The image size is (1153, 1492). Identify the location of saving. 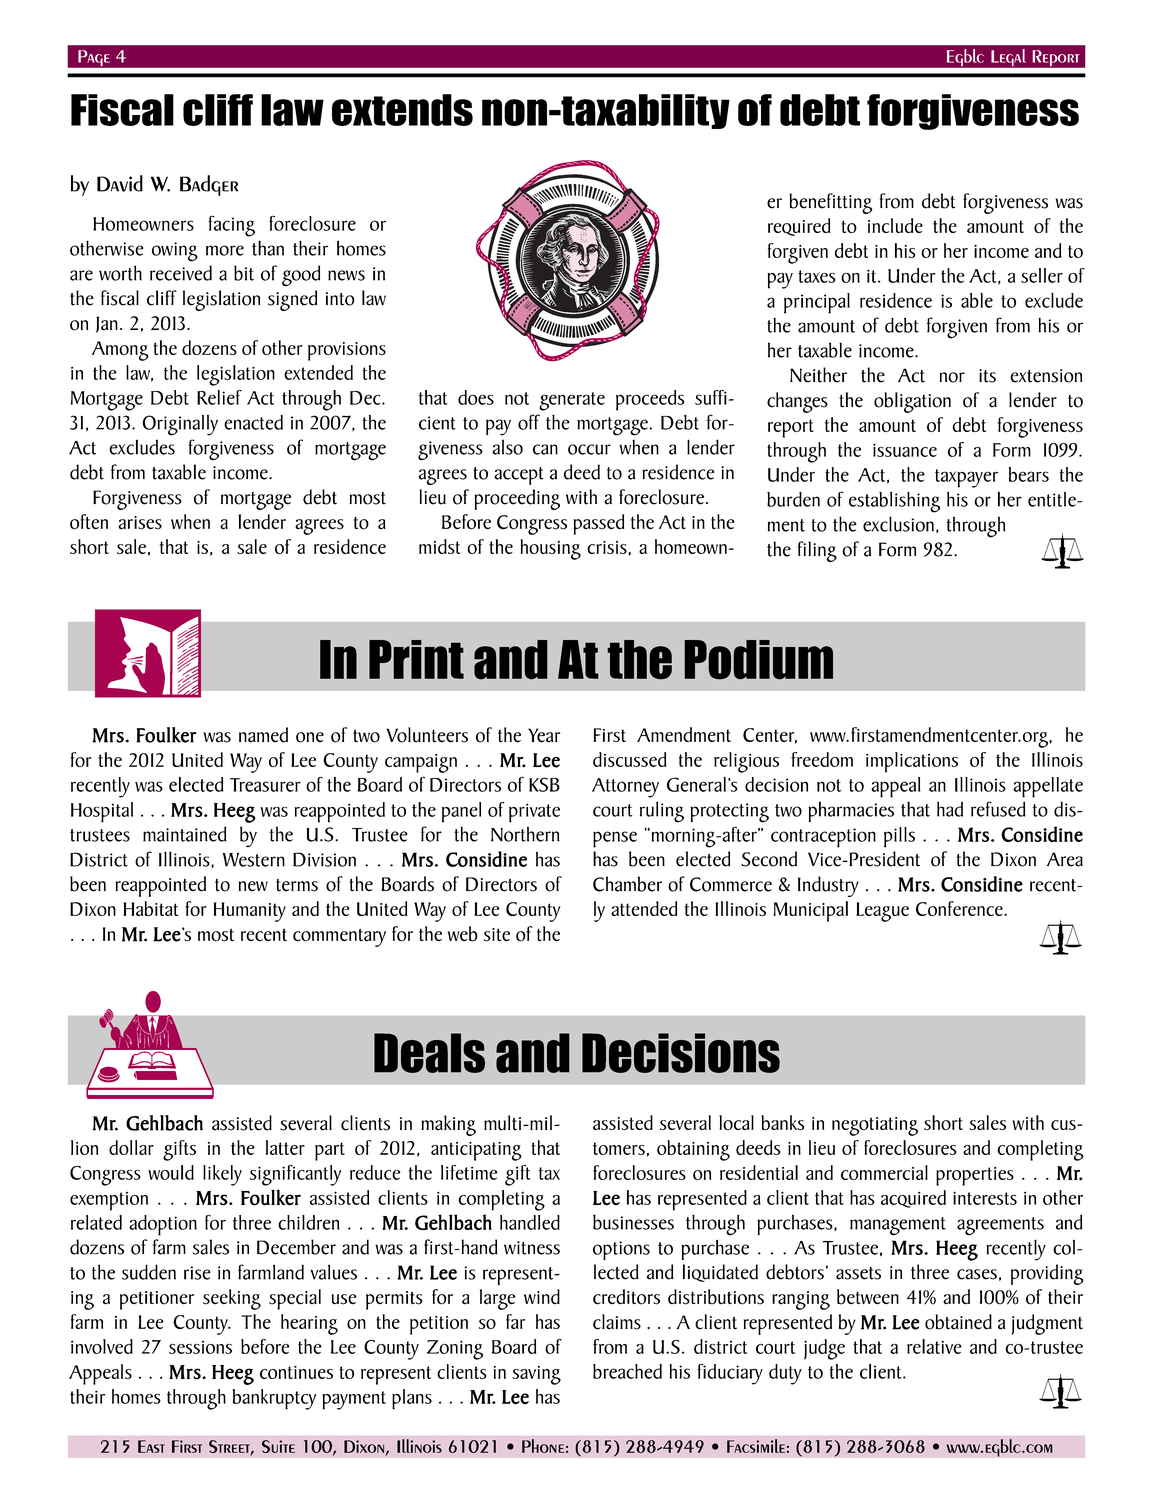
(536, 1375).
